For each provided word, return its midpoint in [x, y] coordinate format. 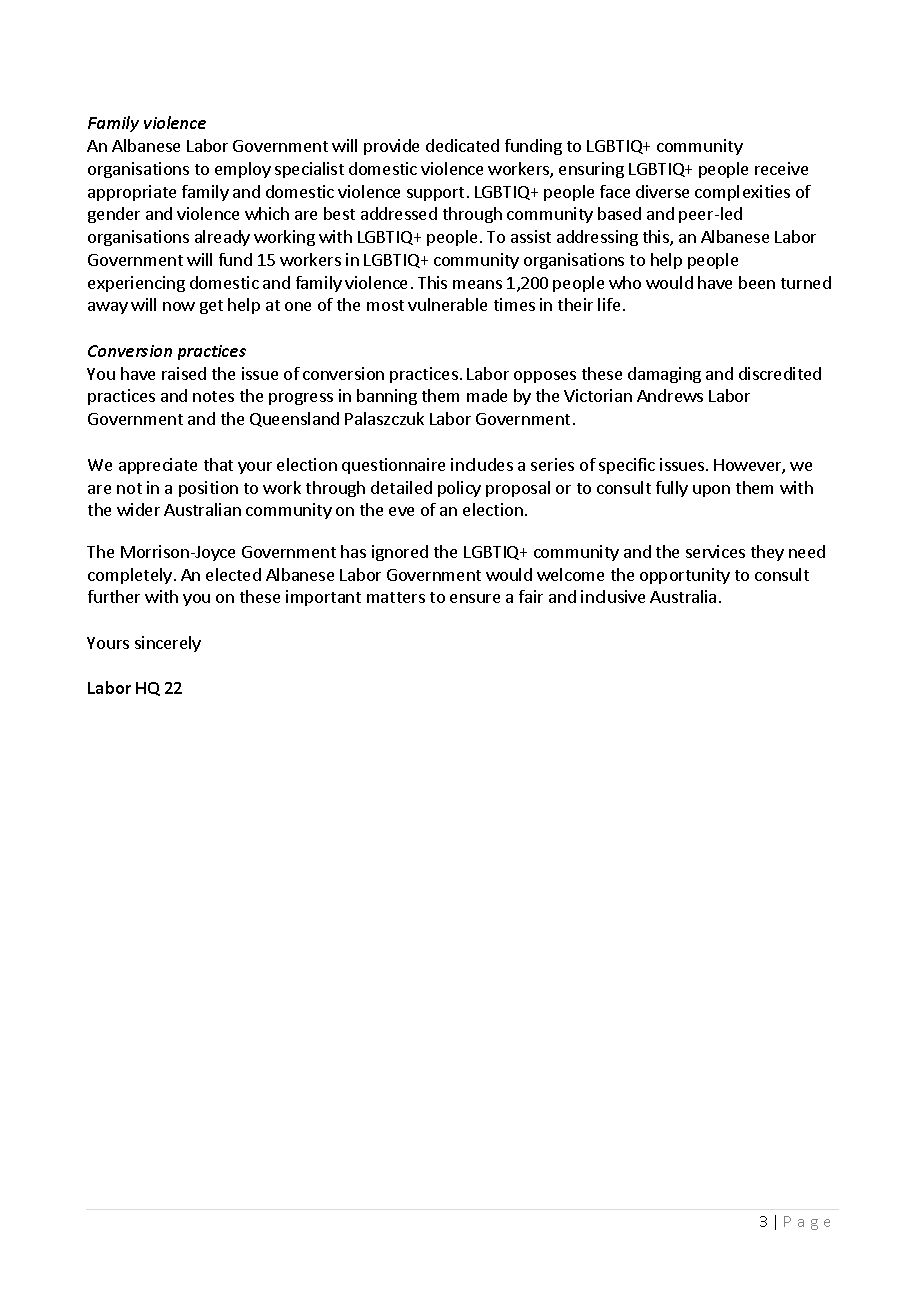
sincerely [168, 644]
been [757, 282]
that [218, 464]
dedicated [462, 145]
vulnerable [447, 304]
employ [243, 170]
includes [482, 464]
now [179, 306]
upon [711, 491]
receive [781, 168]
